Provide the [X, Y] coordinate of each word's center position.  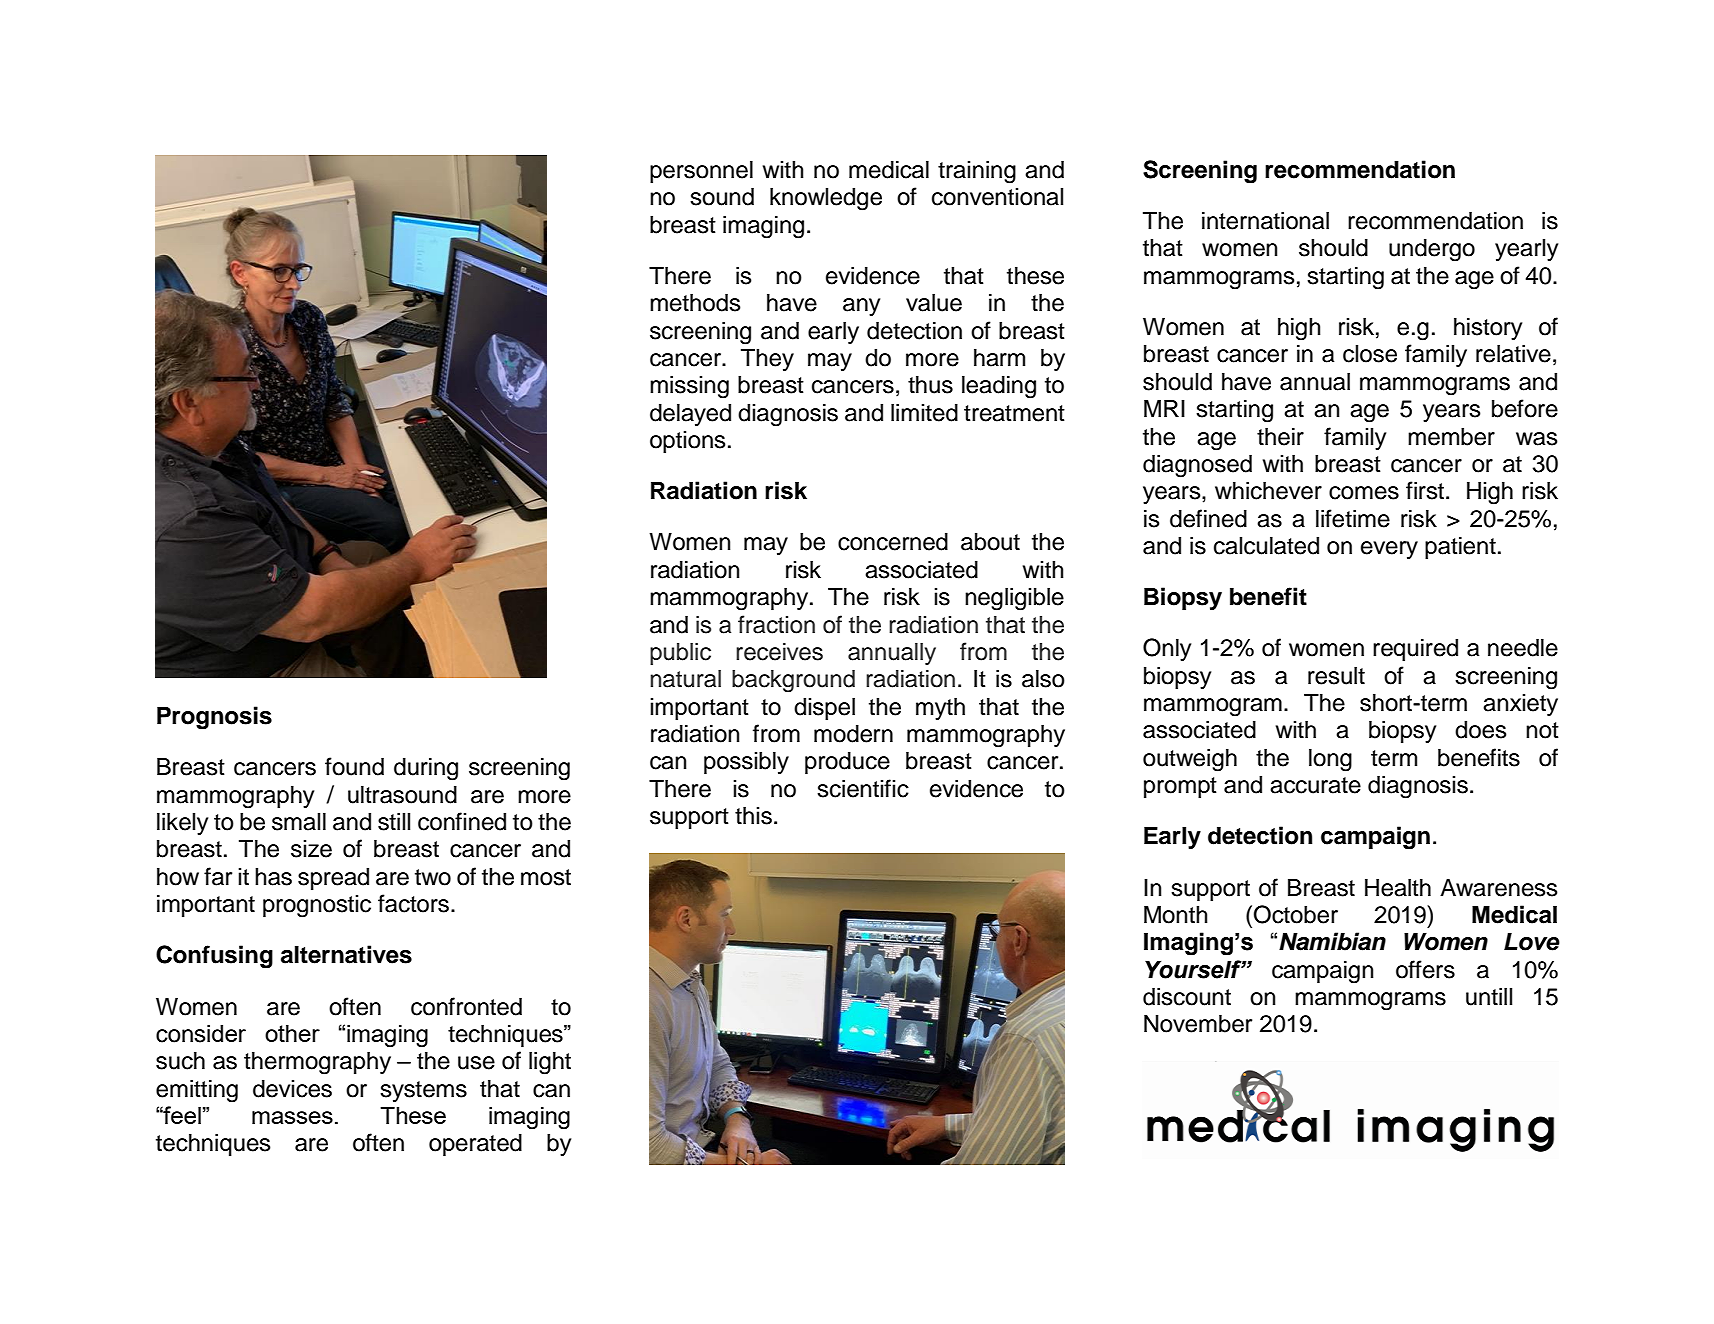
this [753, 816]
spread [333, 879]
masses [292, 1117]
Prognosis [214, 718]
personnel [701, 172]
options [687, 442]
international [1265, 221]
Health [1398, 888]
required [1415, 650]
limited [924, 413]
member [1451, 437]
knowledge [826, 199]
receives [779, 652]
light [550, 1063]
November [1198, 1024]
